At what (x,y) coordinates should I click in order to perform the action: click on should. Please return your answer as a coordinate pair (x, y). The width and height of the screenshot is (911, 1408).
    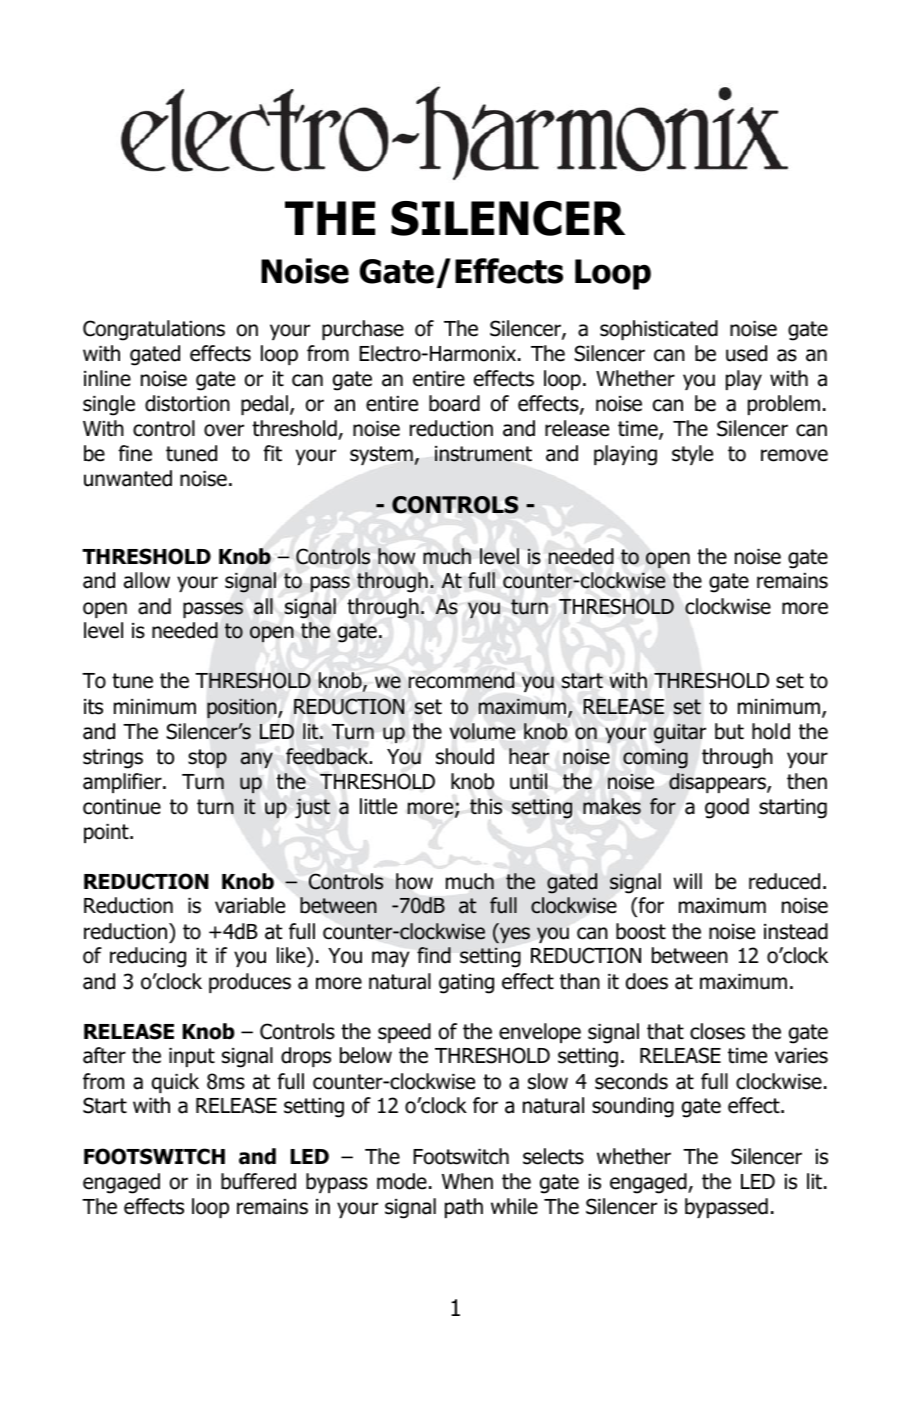
    Looking at the image, I should click on (465, 756).
